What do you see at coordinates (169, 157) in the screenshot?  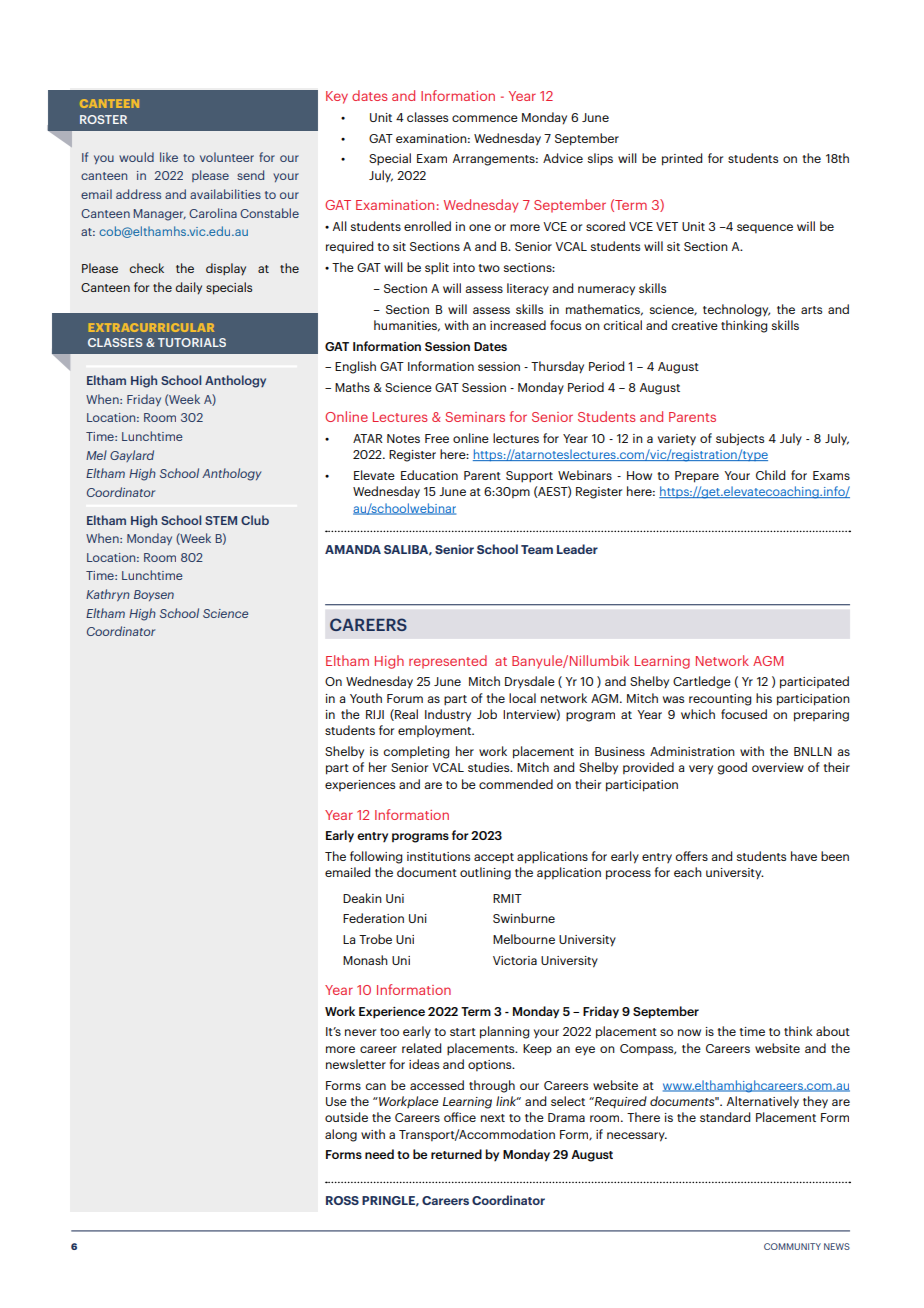 I see `like` at bounding box center [169, 157].
